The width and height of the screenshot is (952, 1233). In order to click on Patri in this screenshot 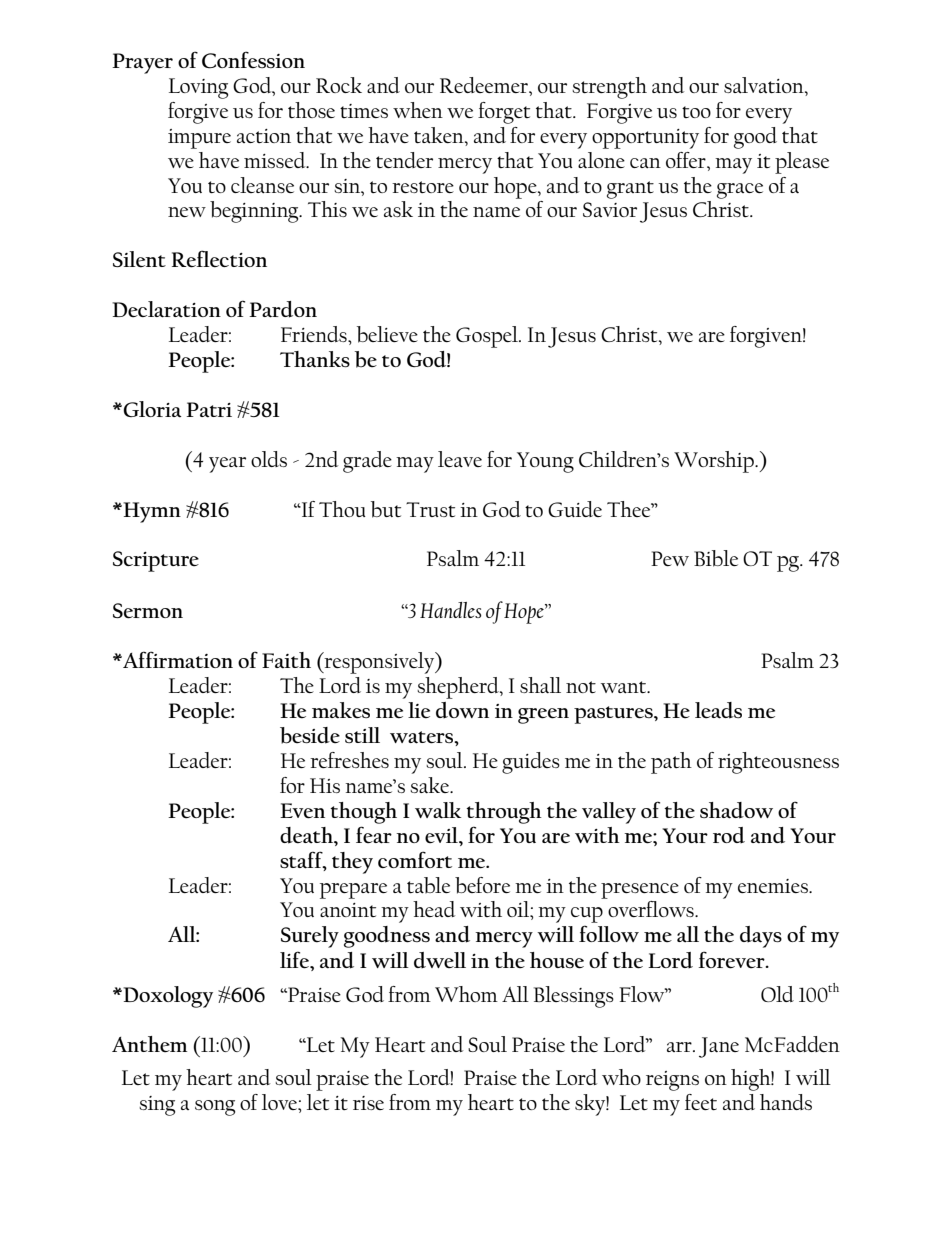, I will do `click(209, 409)`.
